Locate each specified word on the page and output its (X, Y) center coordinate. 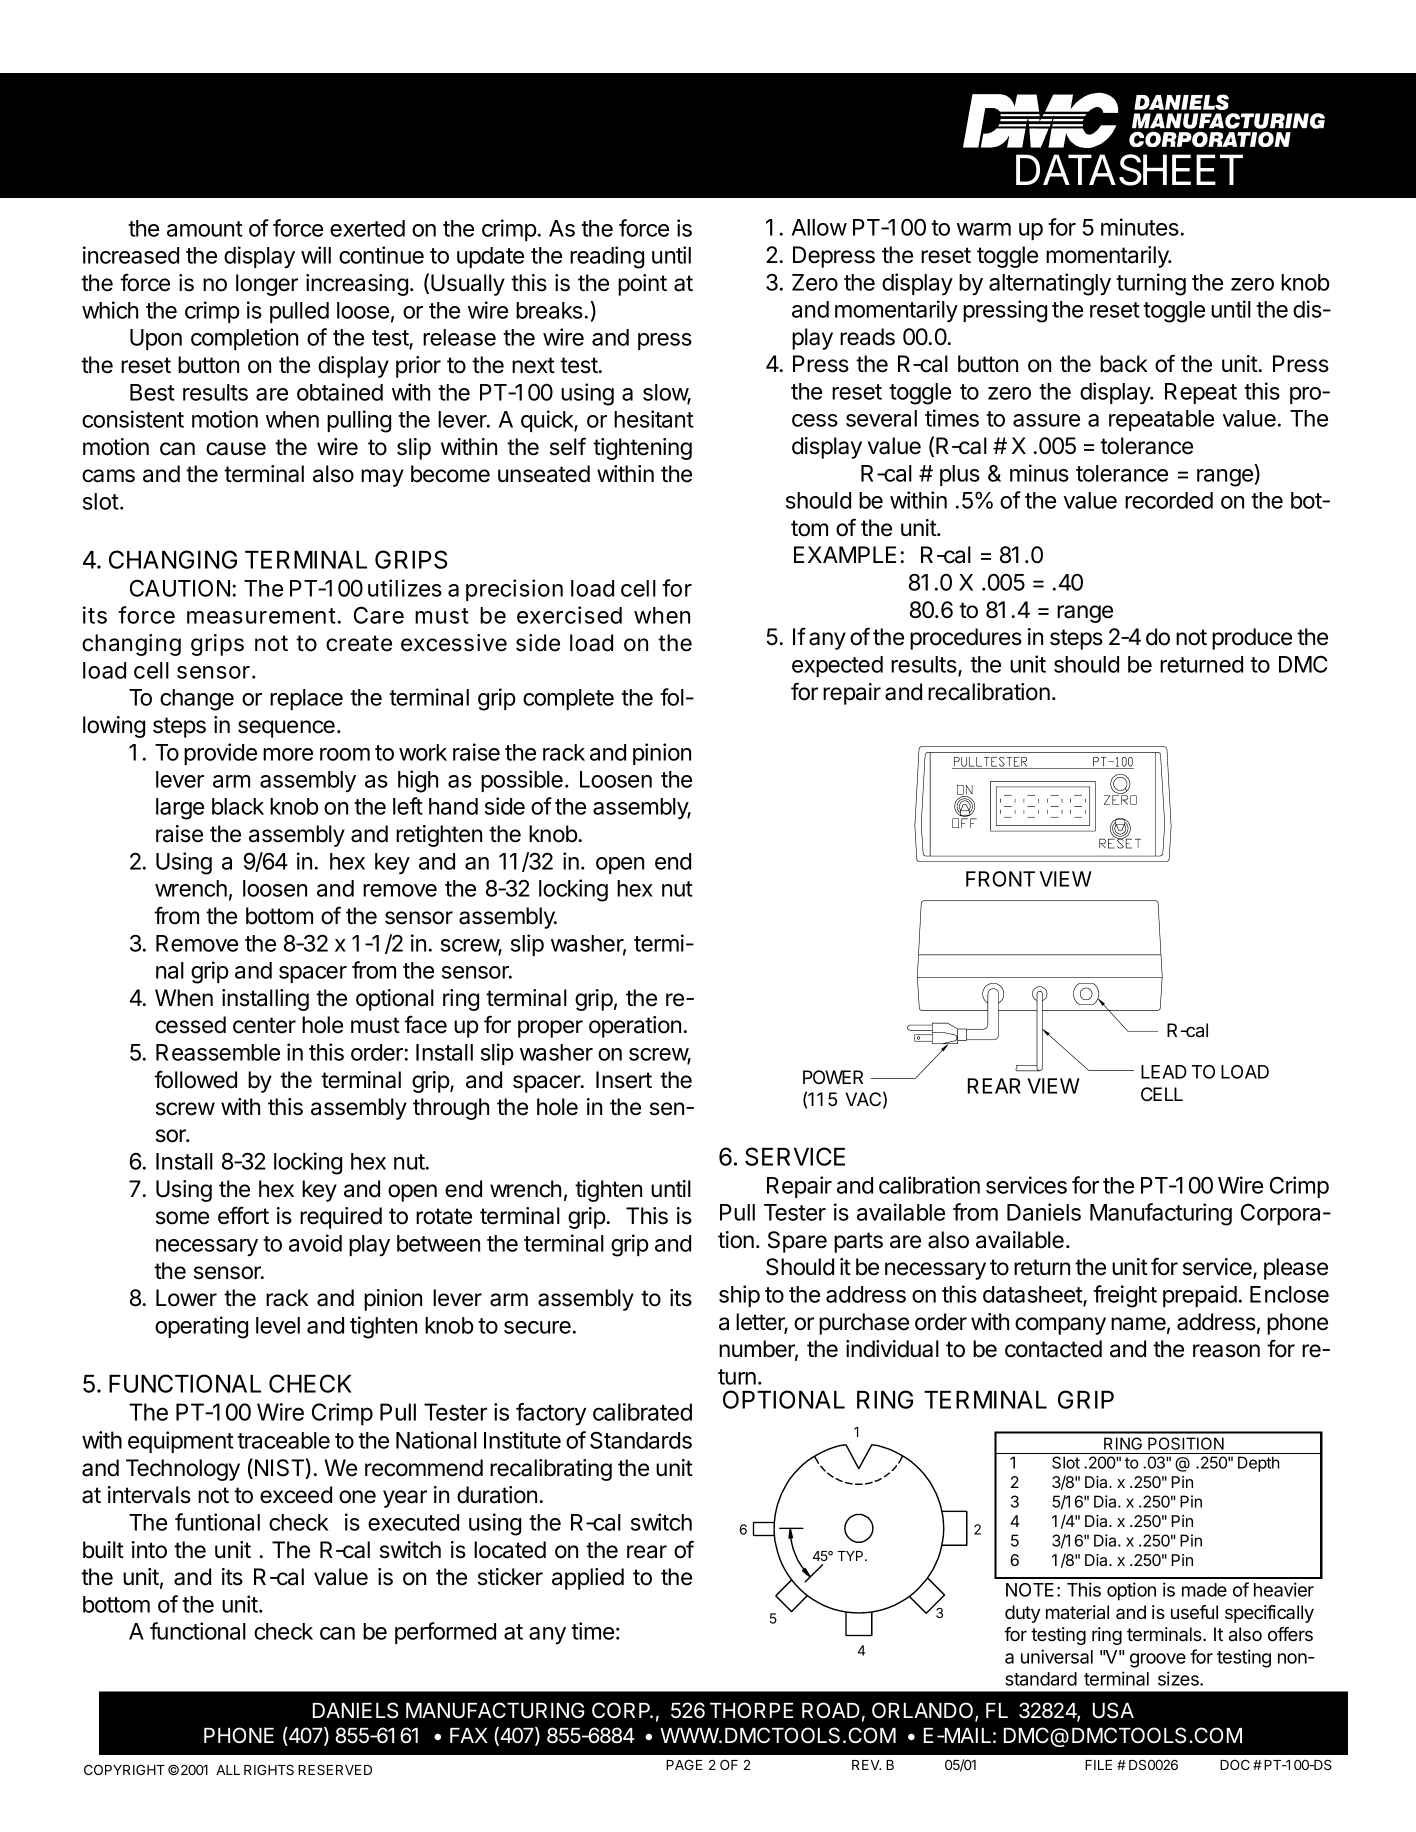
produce (1252, 639)
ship (739, 1296)
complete (568, 699)
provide (220, 754)
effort (243, 1215)
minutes (1140, 227)
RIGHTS (269, 1770)
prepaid (1200, 1296)
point (642, 285)
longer (267, 285)
